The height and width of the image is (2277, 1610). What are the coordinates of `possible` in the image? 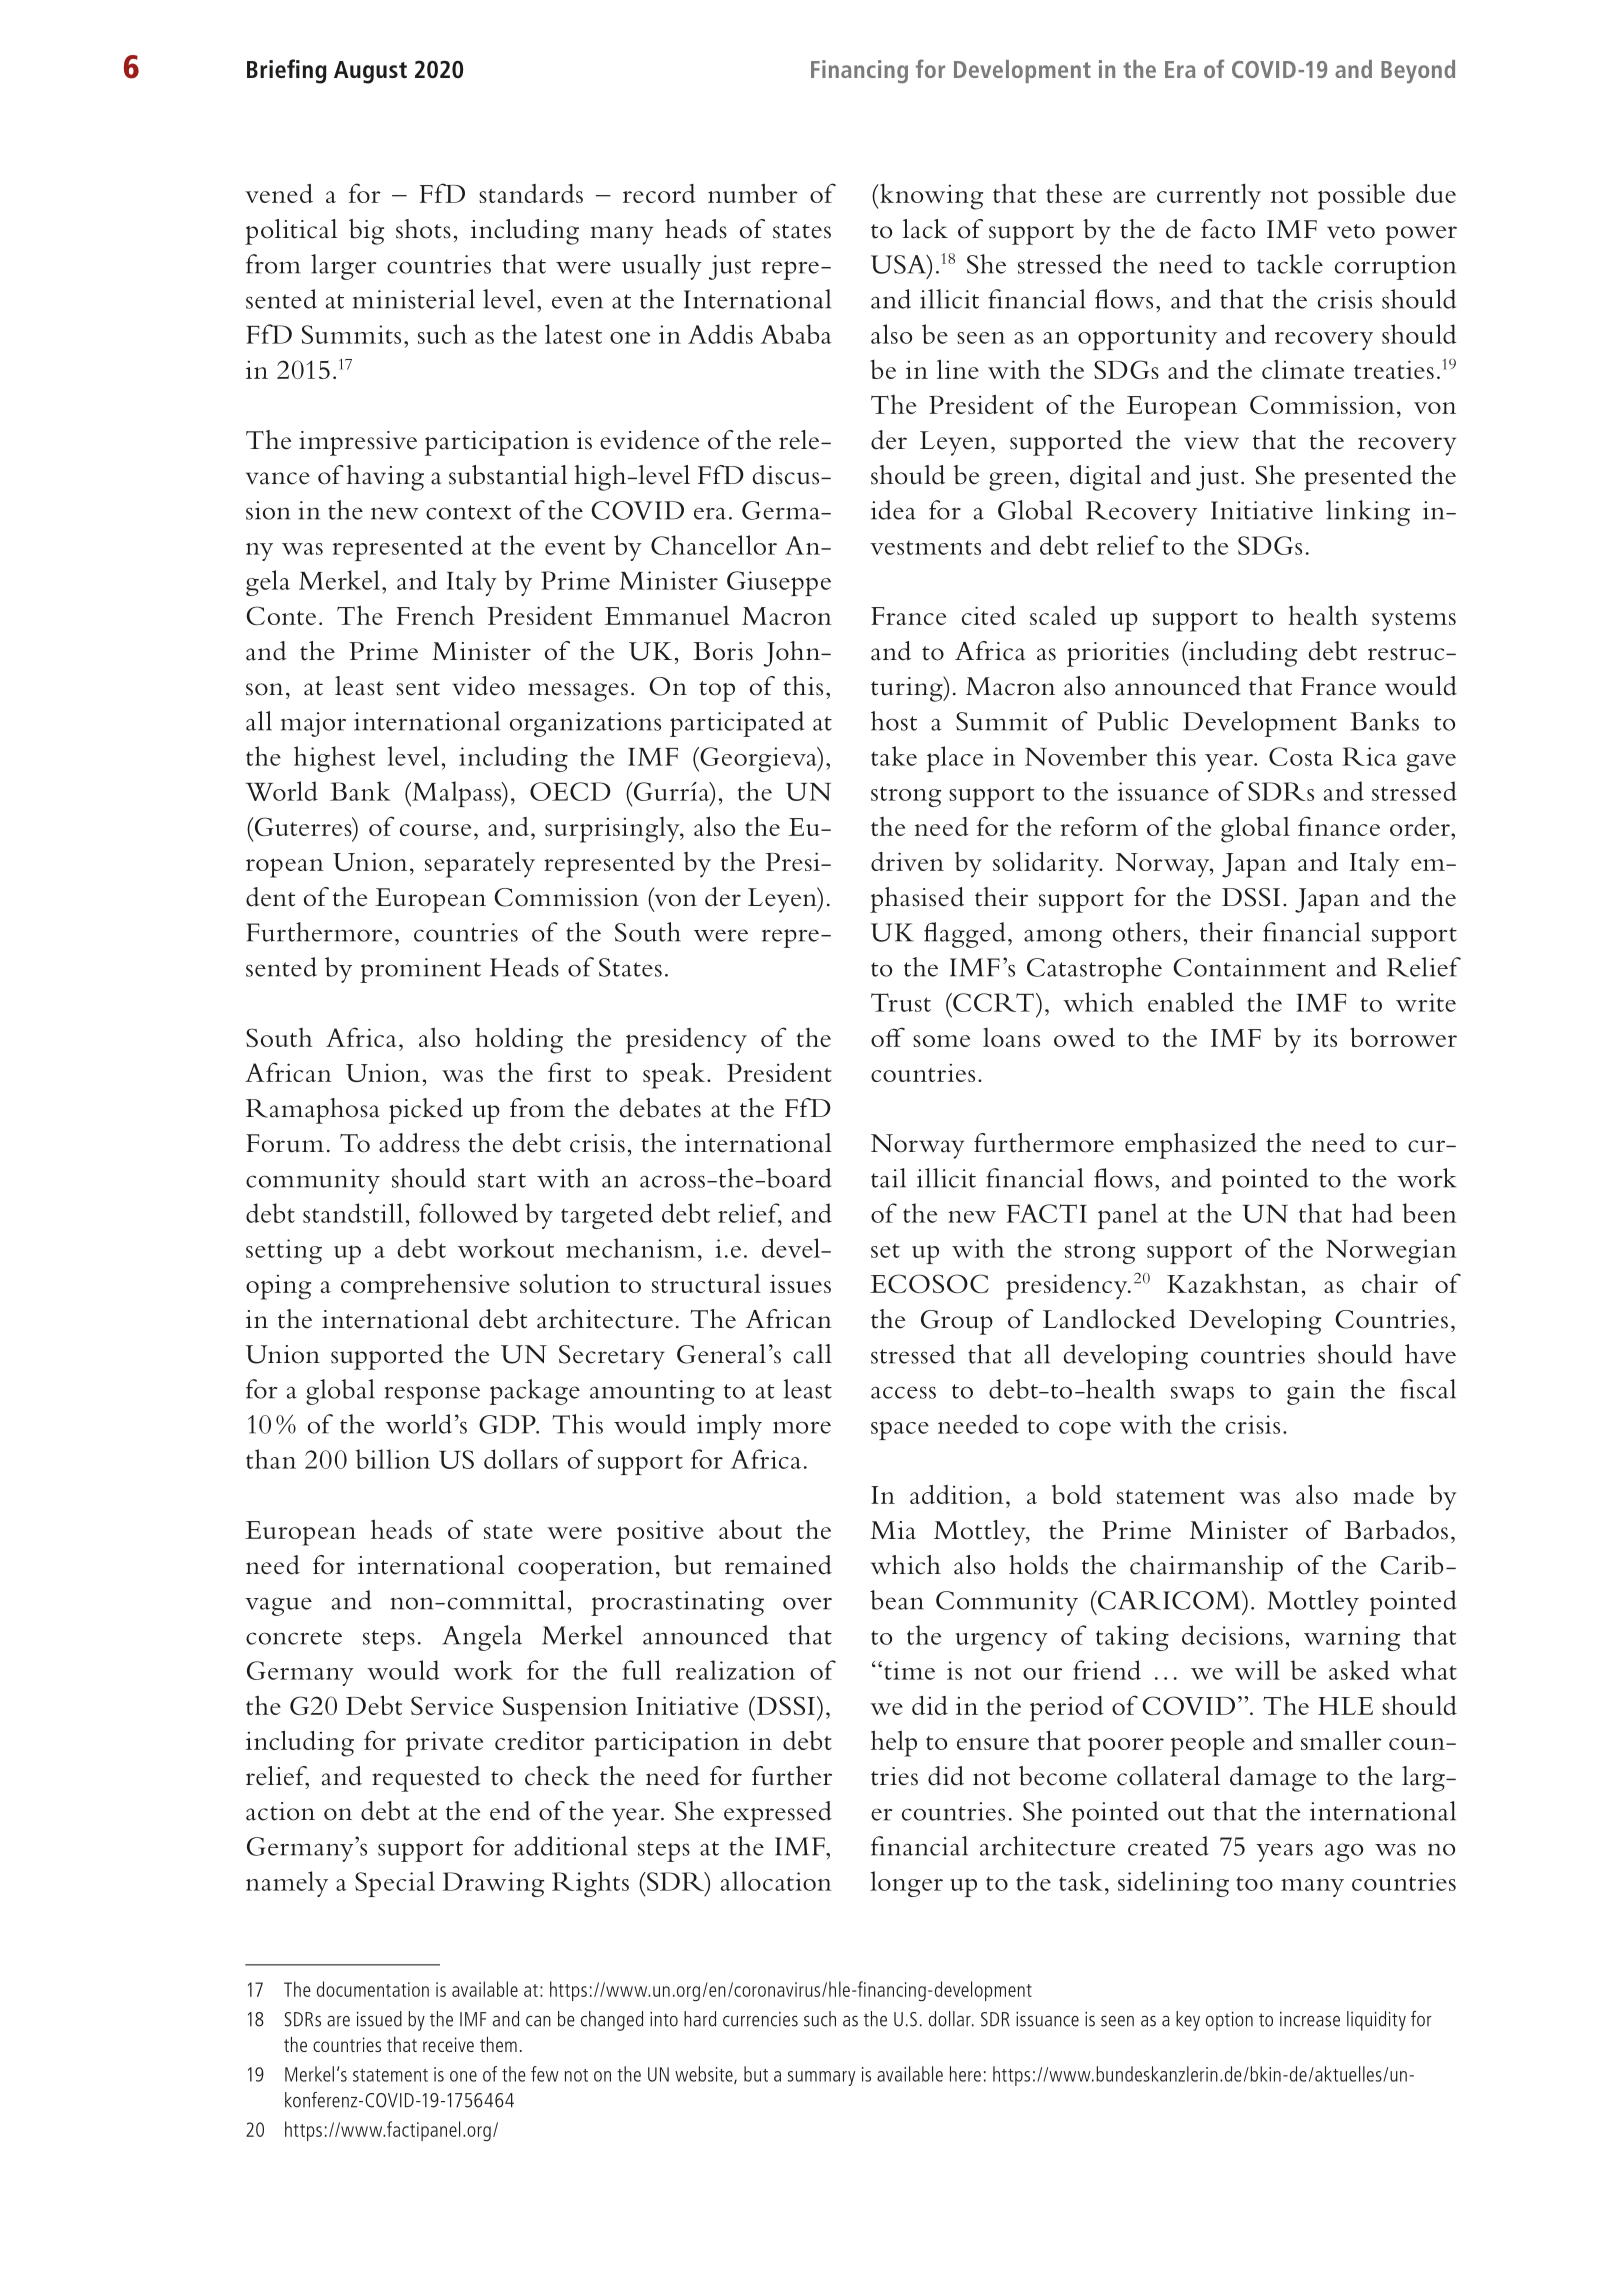 It's located at (1361, 196).
